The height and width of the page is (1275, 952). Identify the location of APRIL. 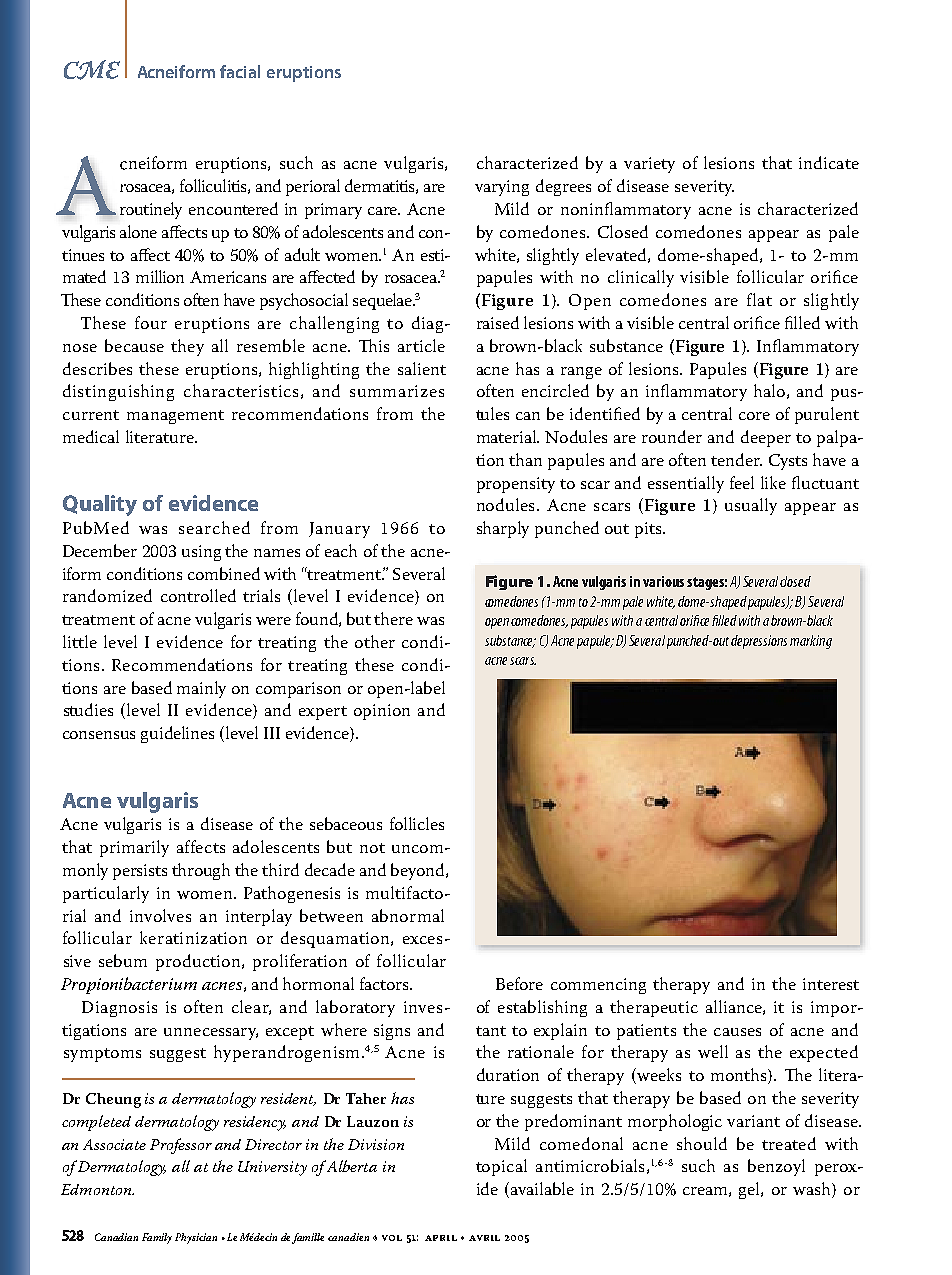
(441, 1238).
